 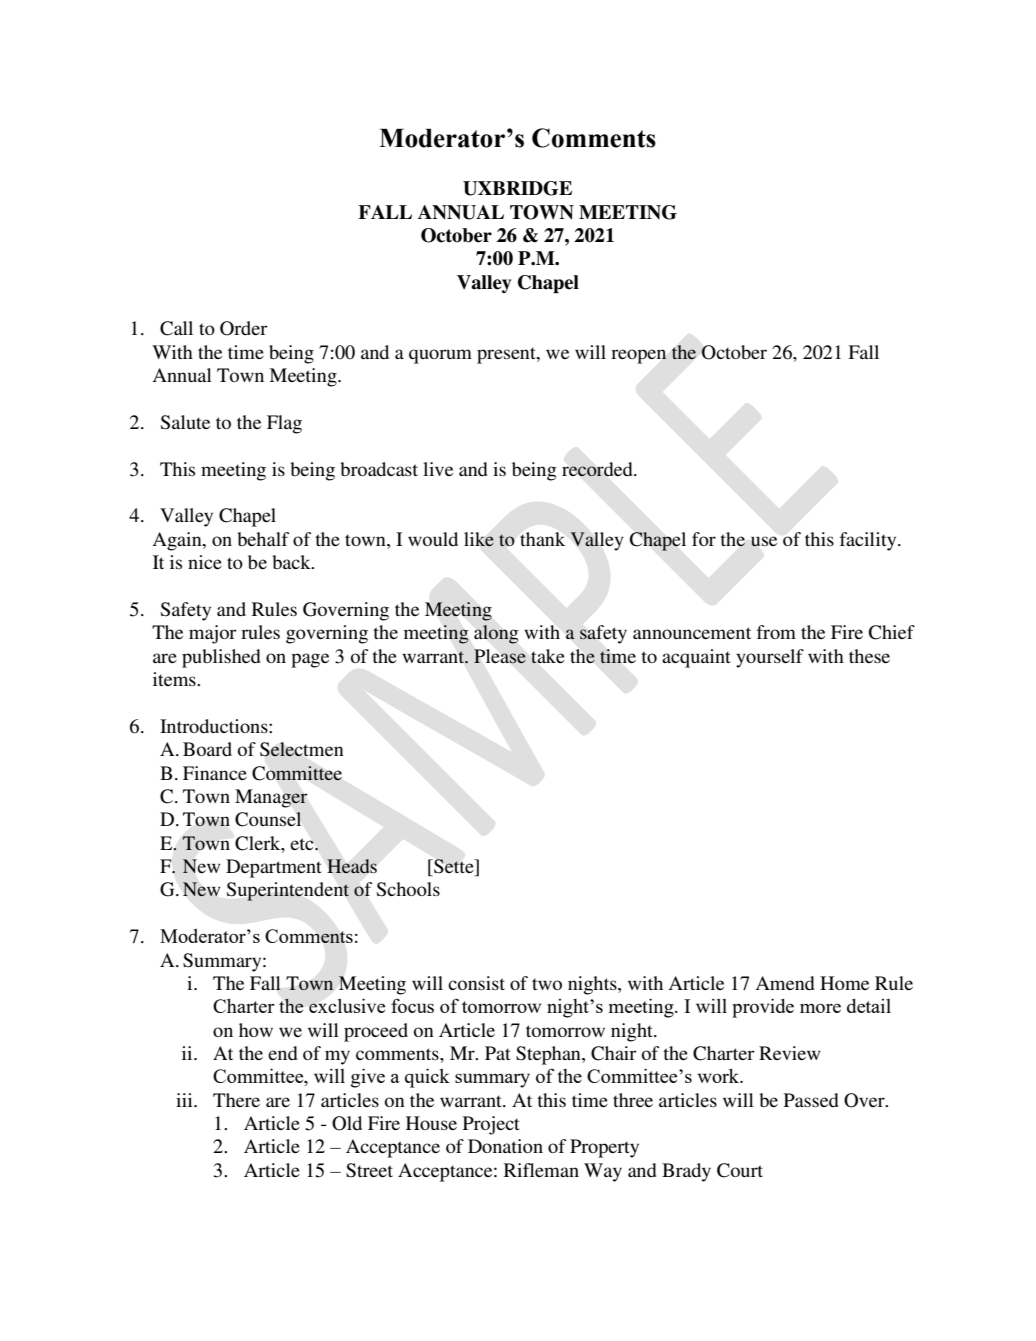 What do you see at coordinates (274, 868) in the screenshot?
I see `Department` at bounding box center [274, 868].
